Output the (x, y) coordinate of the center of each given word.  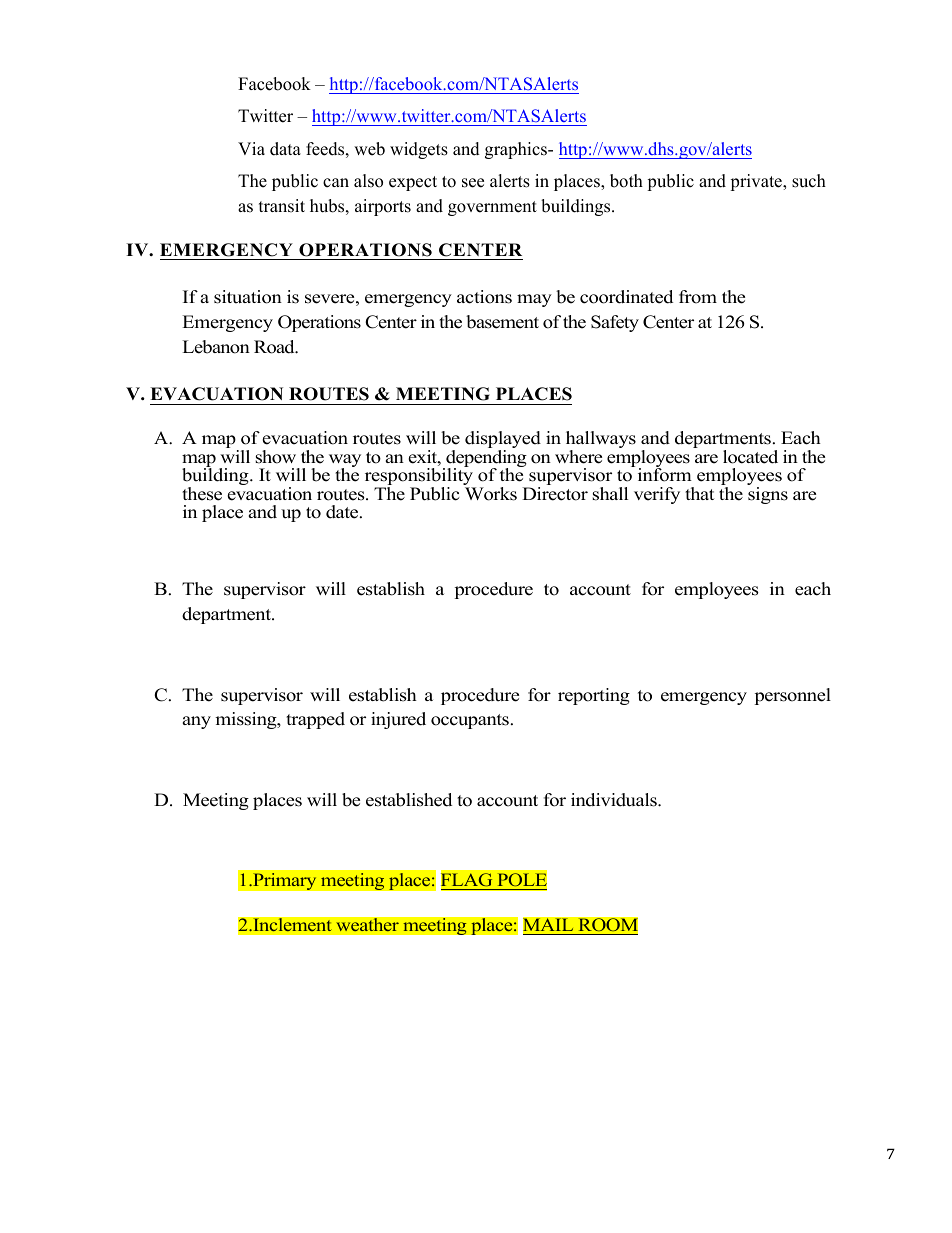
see (473, 183)
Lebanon (216, 347)
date (343, 512)
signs (768, 495)
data (285, 149)
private (757, 182)
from (698, 297)
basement (502, 322)
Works (491, 494)
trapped (315, 720)
